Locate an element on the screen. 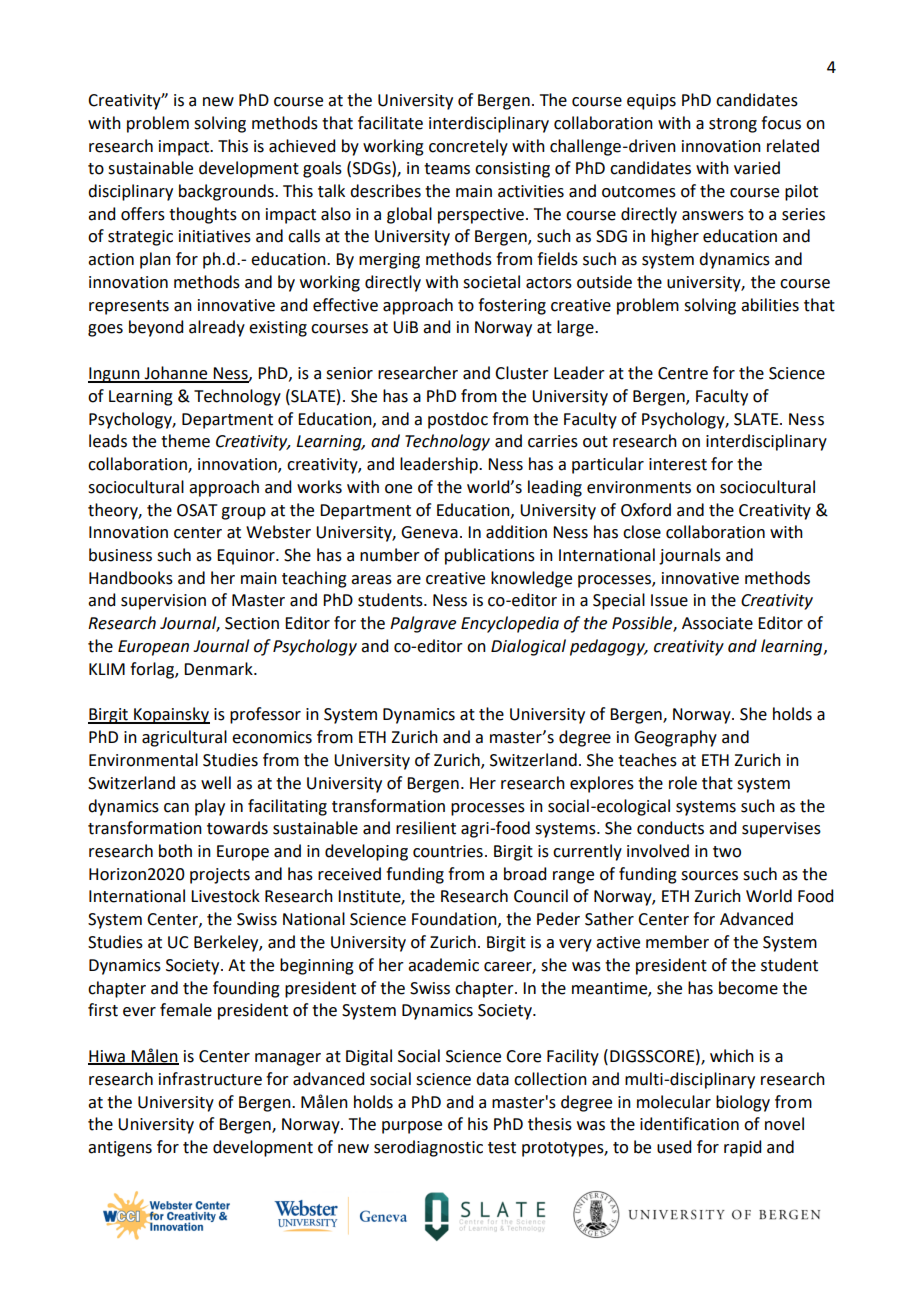 The image size is (924, 1308). strong is located at coordinates (733, 125).
